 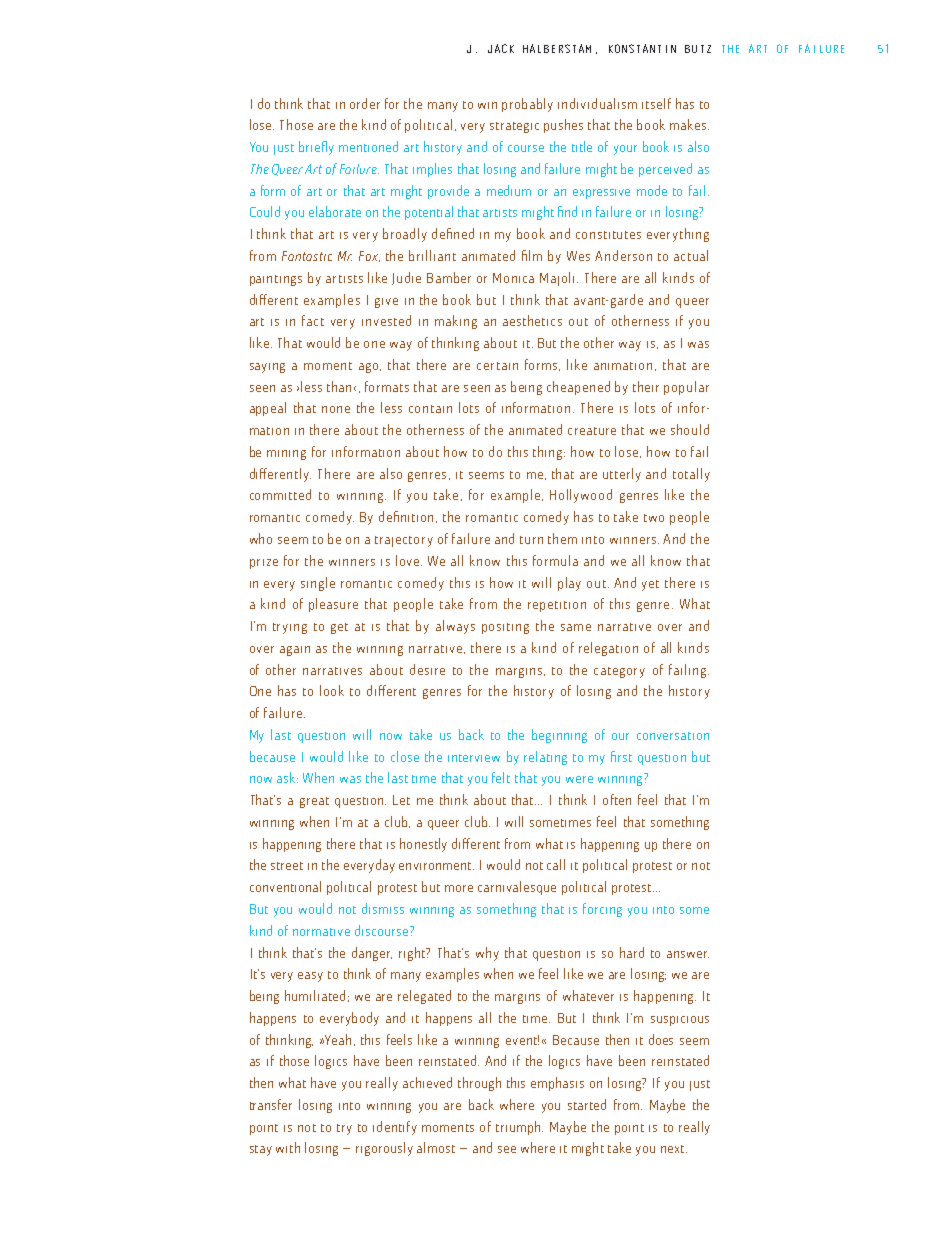 What do you see at coordinates (619, 672) in the screenshot?
I see `category` at bounding box center [619, 672].
